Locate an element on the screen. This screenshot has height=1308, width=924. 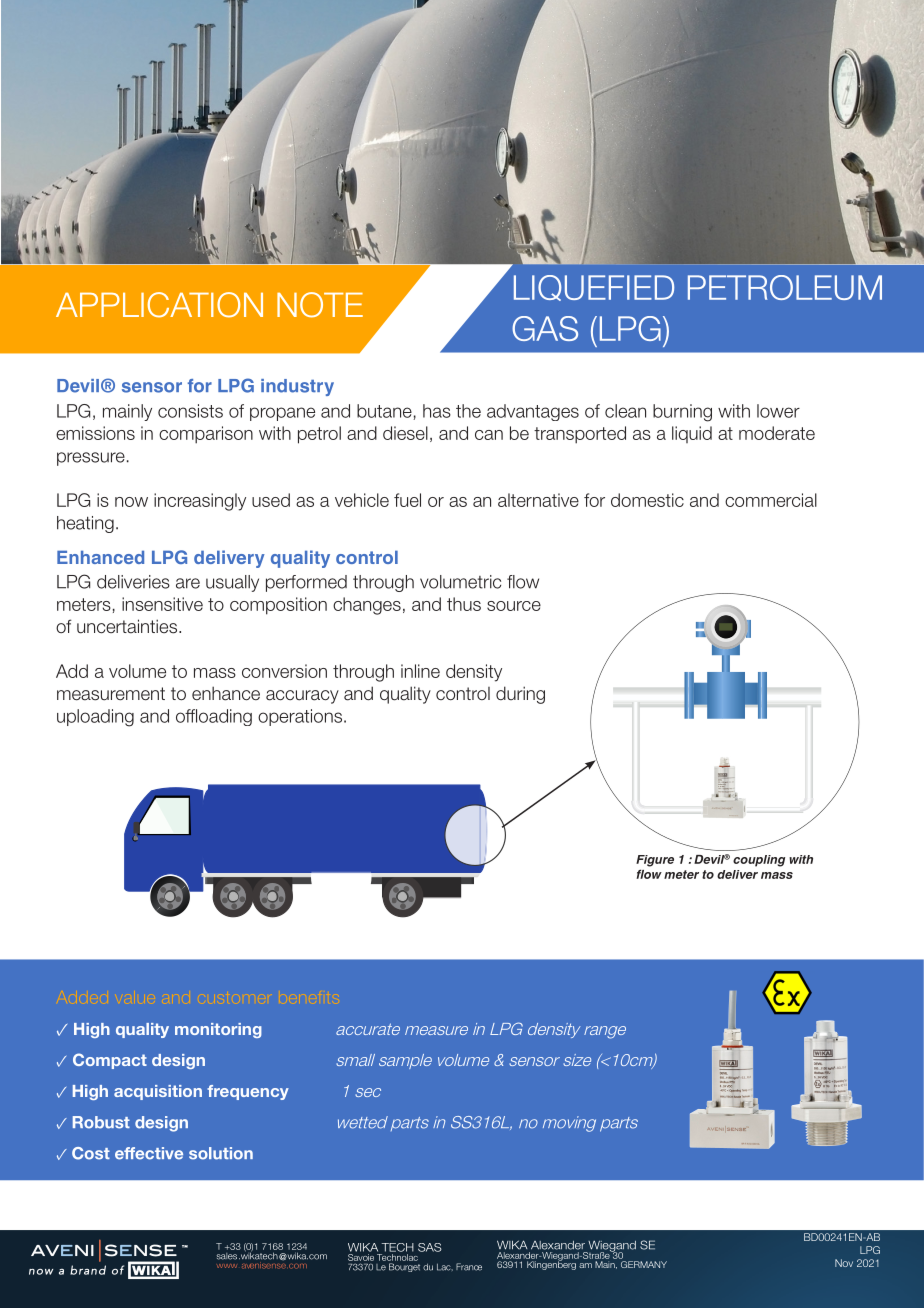
thus is located at coordinates (464, 604).
